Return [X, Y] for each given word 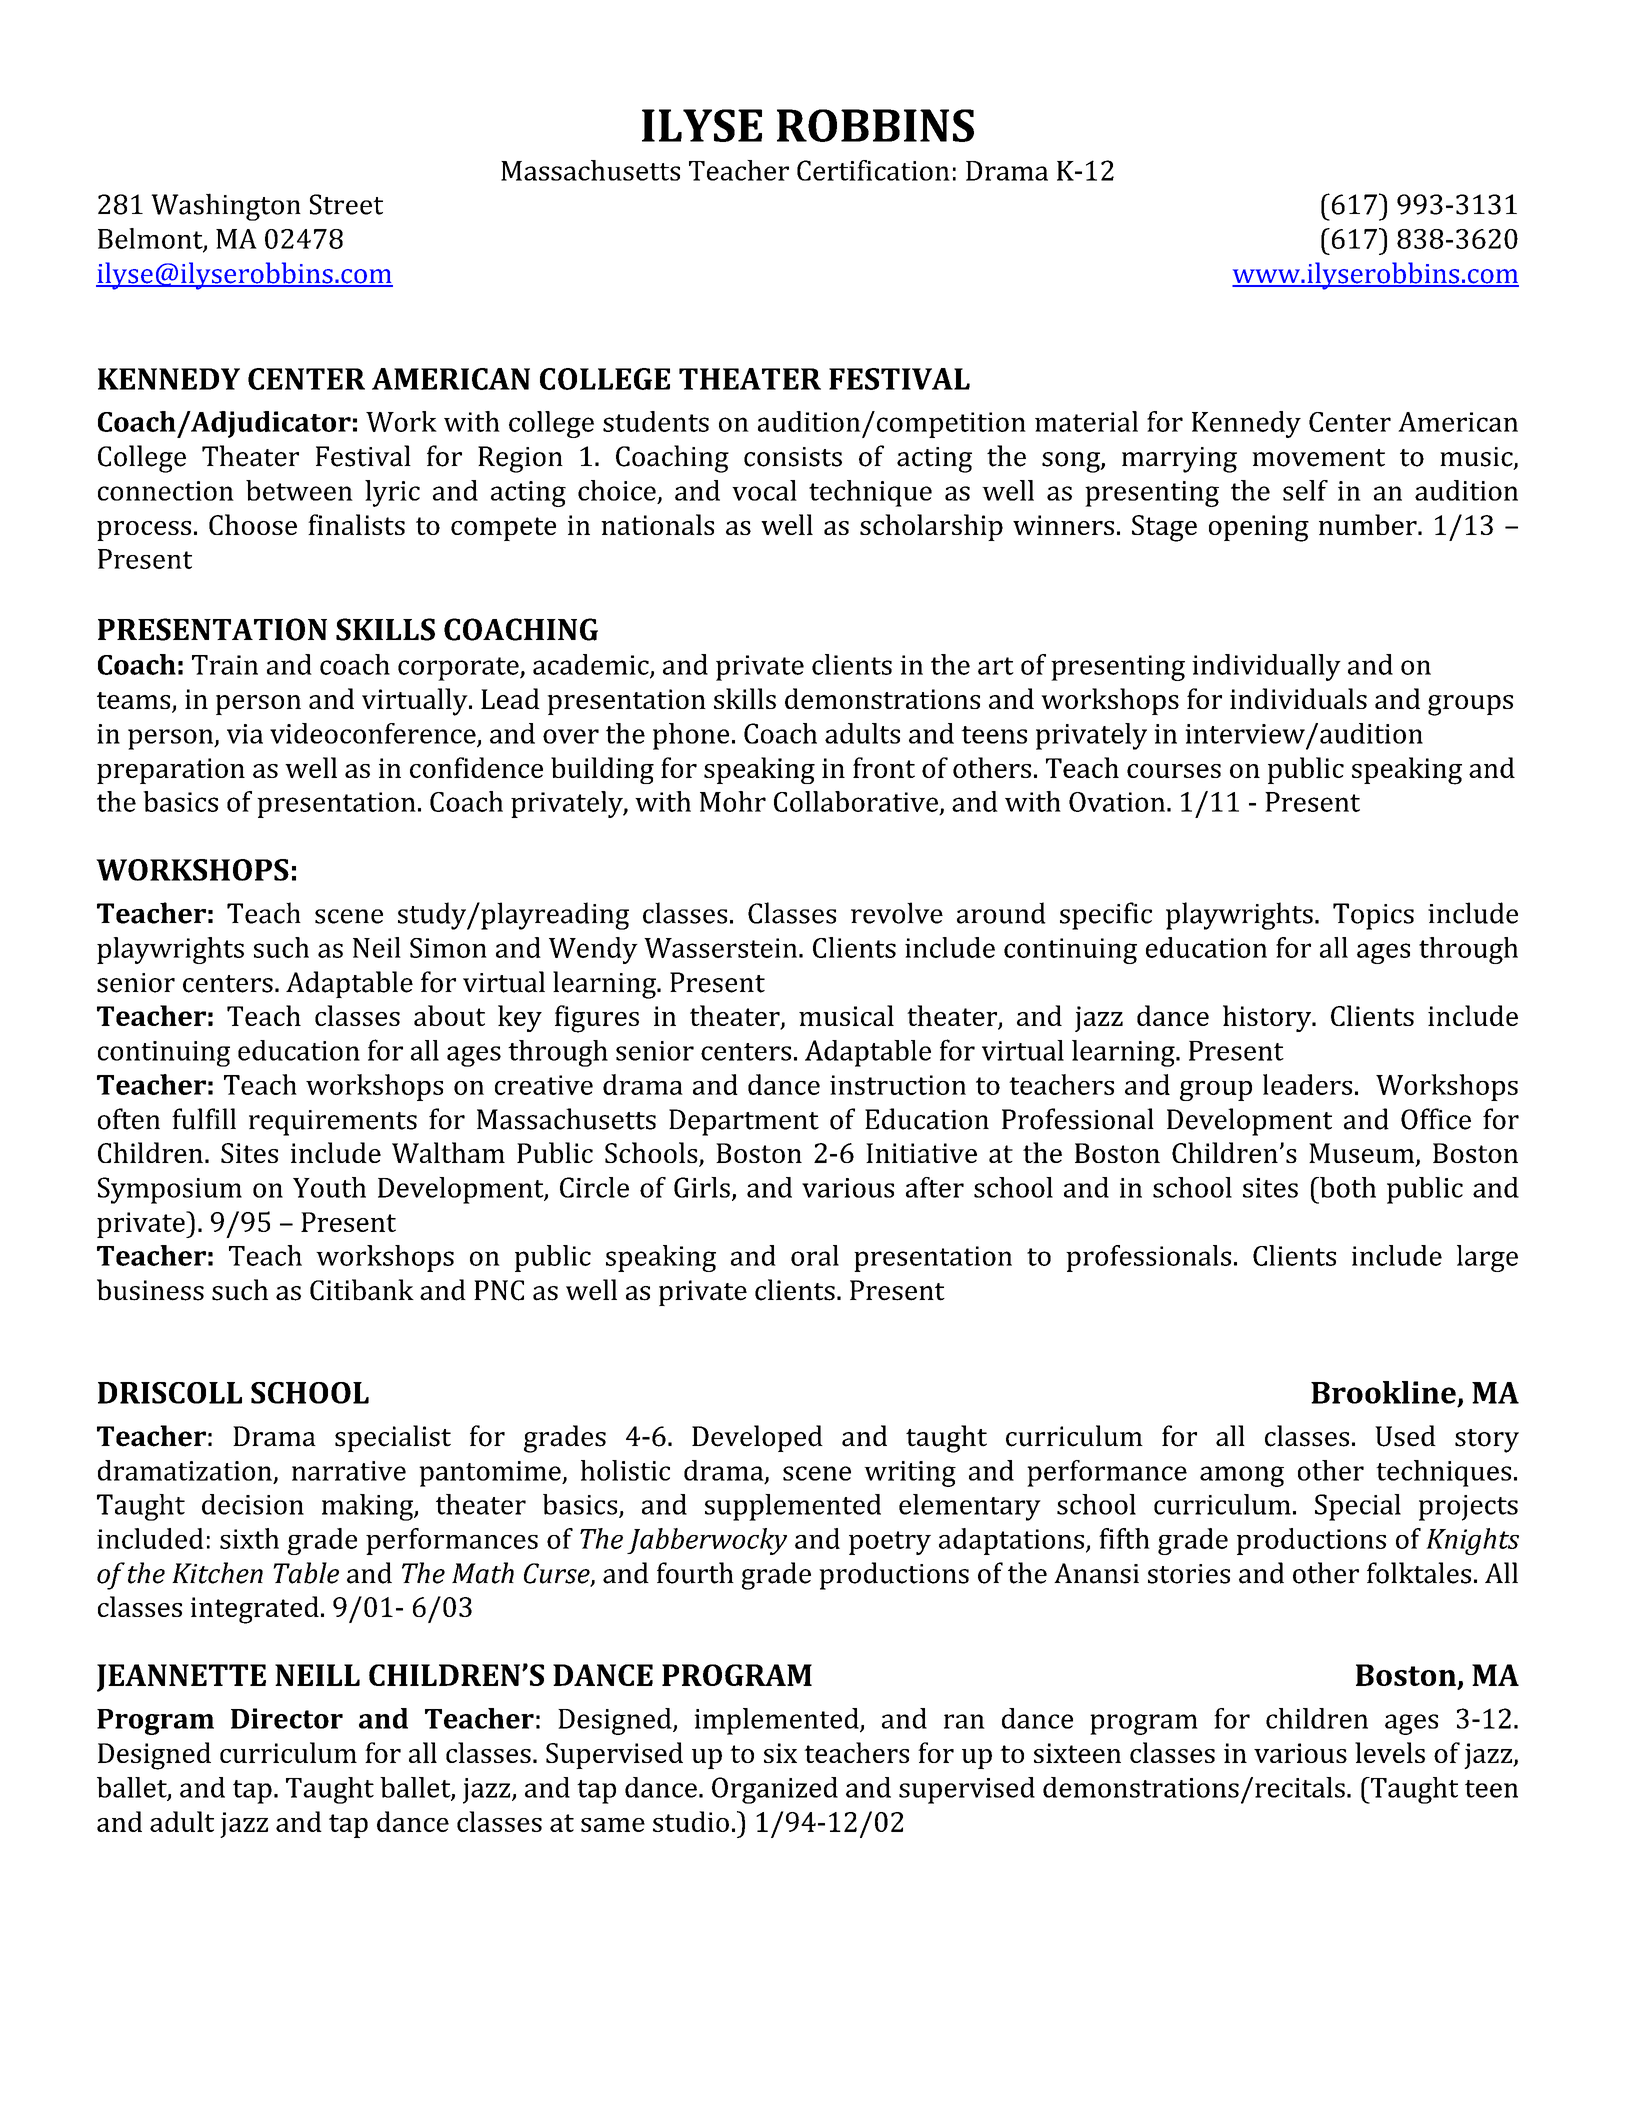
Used [1405, 1436]
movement [1318, 458]
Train [225, 665]
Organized [775, 1790]
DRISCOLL [170, 1393]
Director [287, 1718]
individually [1266, 667]
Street [346, 204]
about [449, 1015]
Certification [873, 170]
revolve [897, 913]
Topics [1373, 916]
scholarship [931, 527]
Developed [757, 1438]
